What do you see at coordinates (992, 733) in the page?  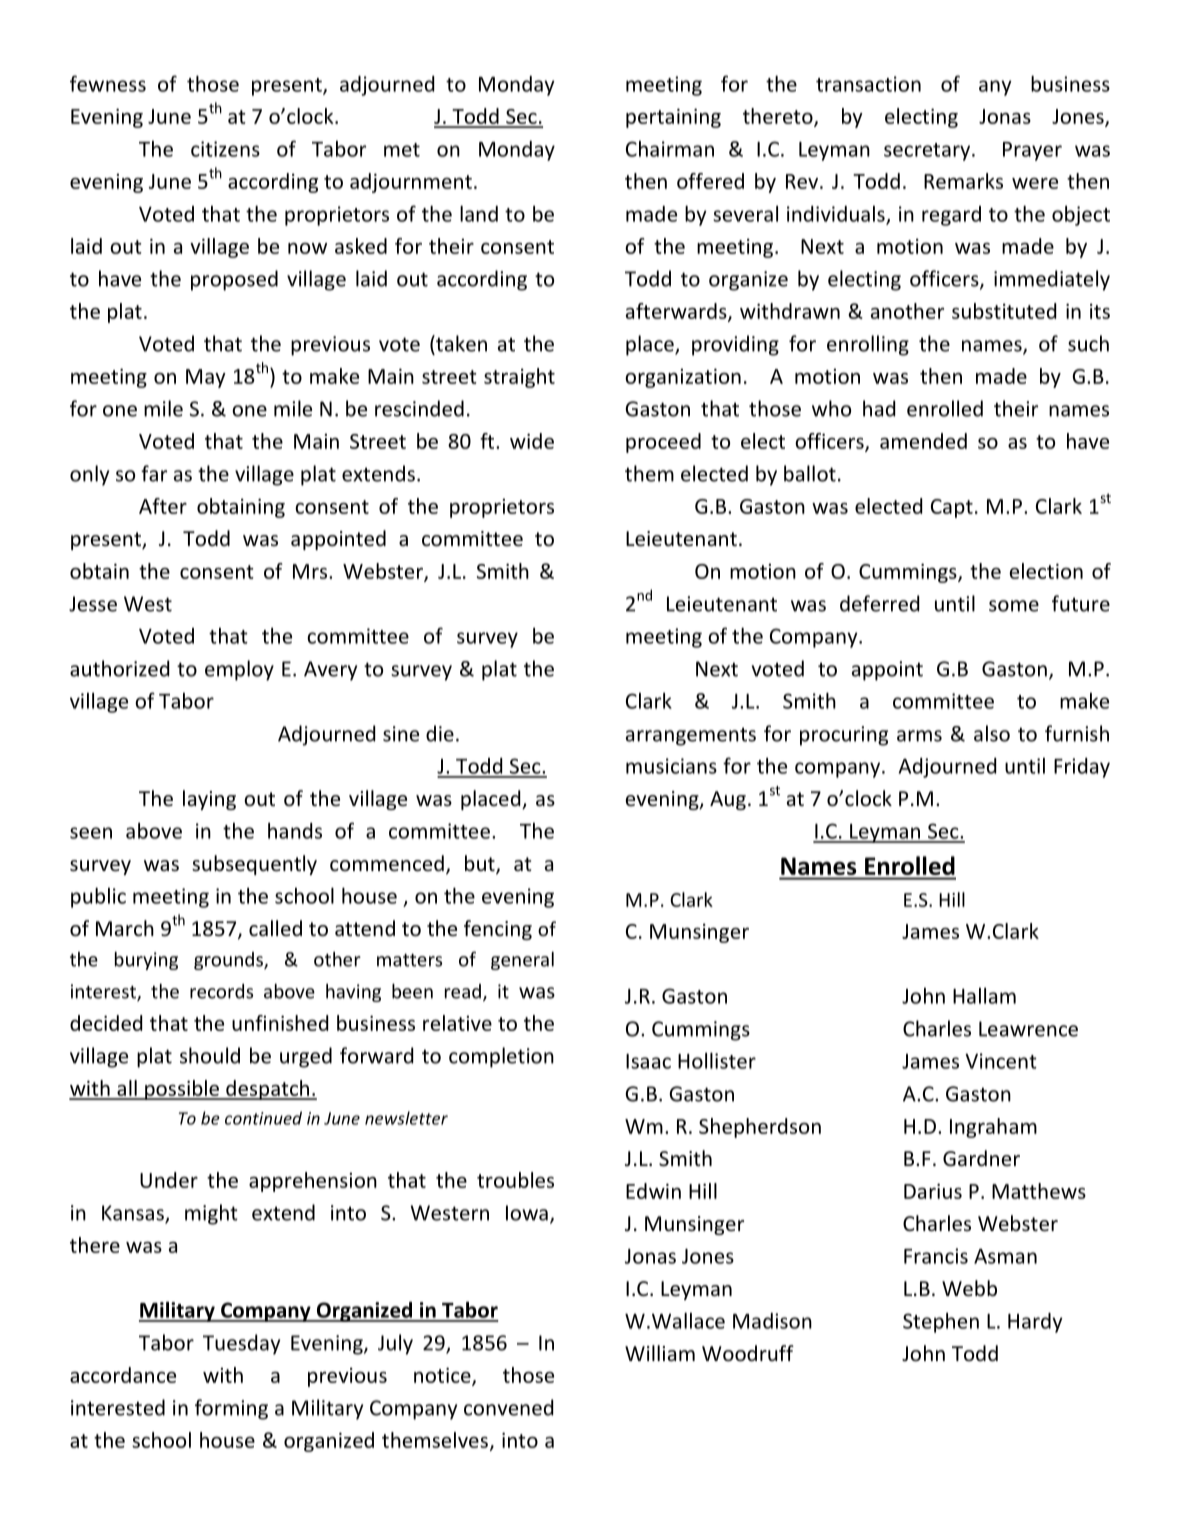 I see `also` at bounding box center [992, 733].
